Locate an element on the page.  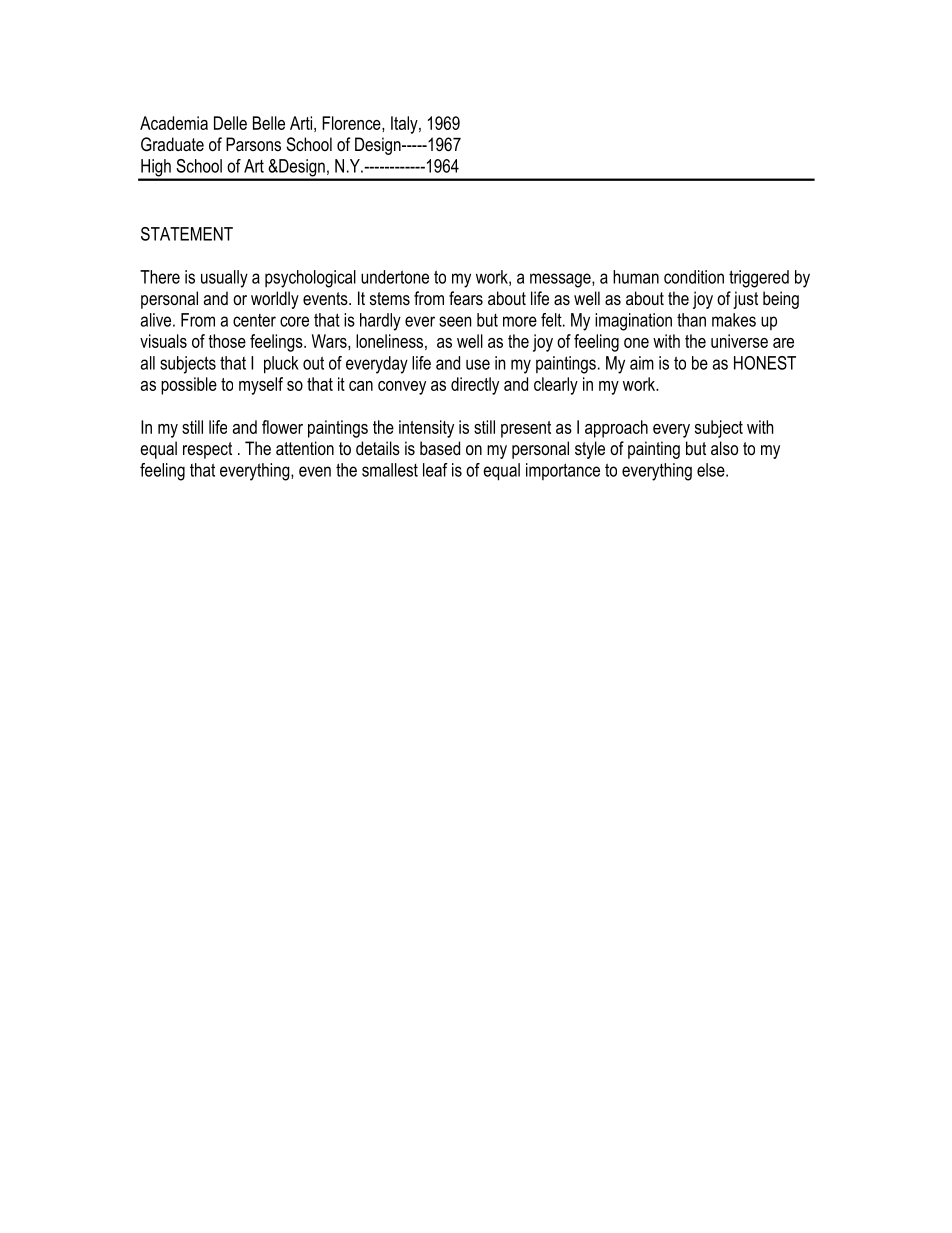
respect is located at coordinates (207, 450).
